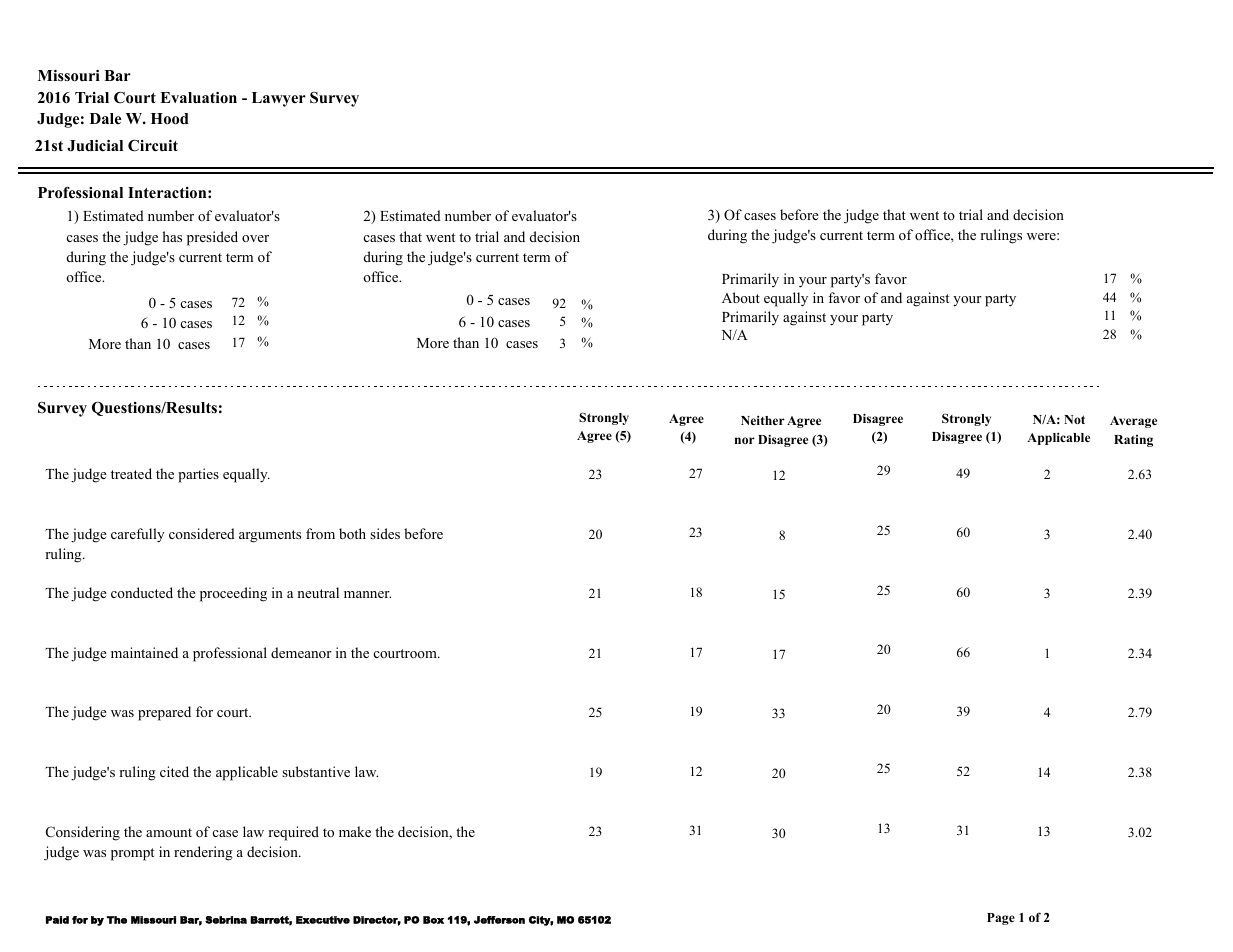 The height and width of the document is (952, 1233). Describe the element at coordinates (198, 475) in the document. I see `parties` at that location.
